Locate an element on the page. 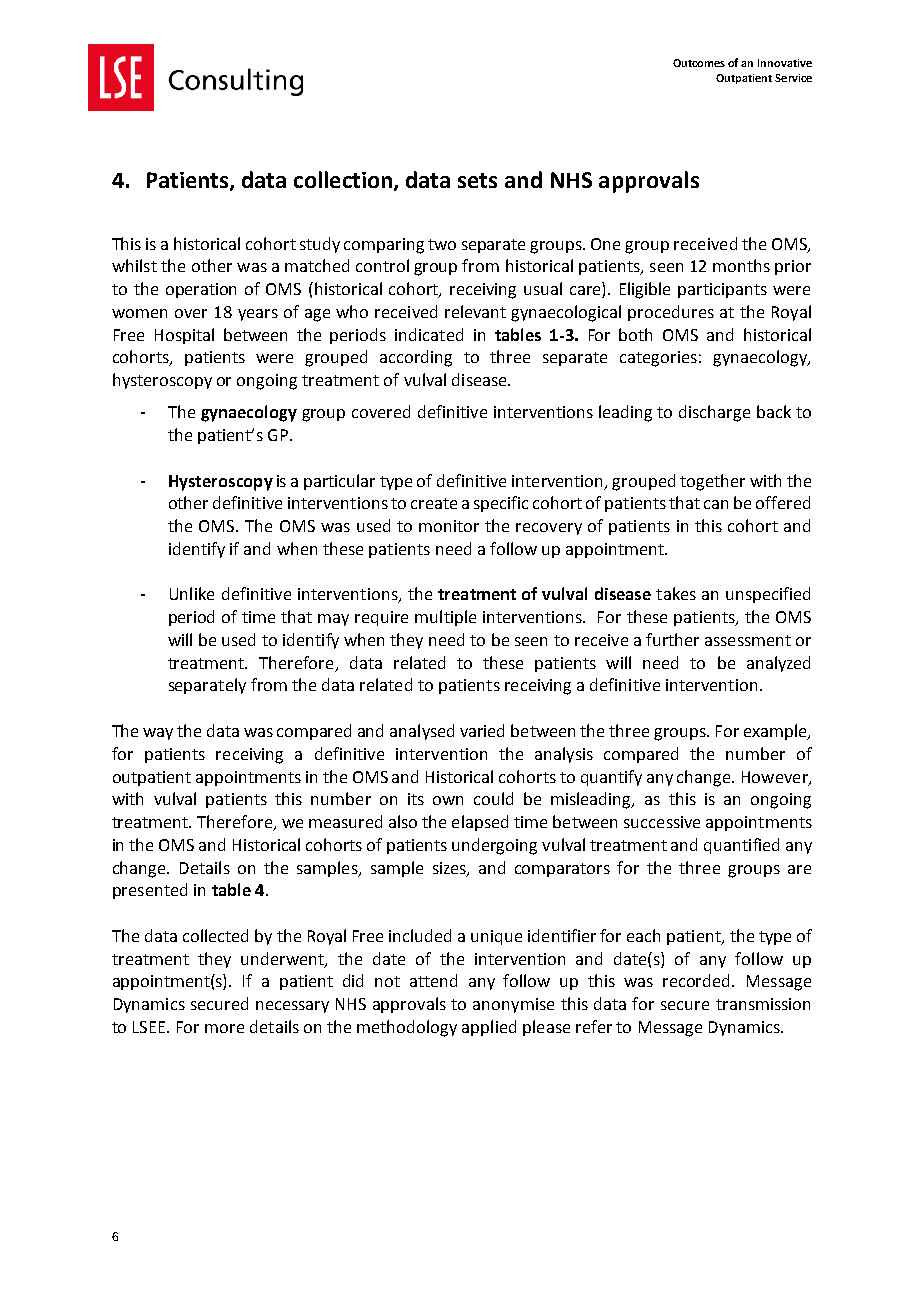 The height and width of the image is (1308, 924). multiple is located at coordinates (445, 618).
